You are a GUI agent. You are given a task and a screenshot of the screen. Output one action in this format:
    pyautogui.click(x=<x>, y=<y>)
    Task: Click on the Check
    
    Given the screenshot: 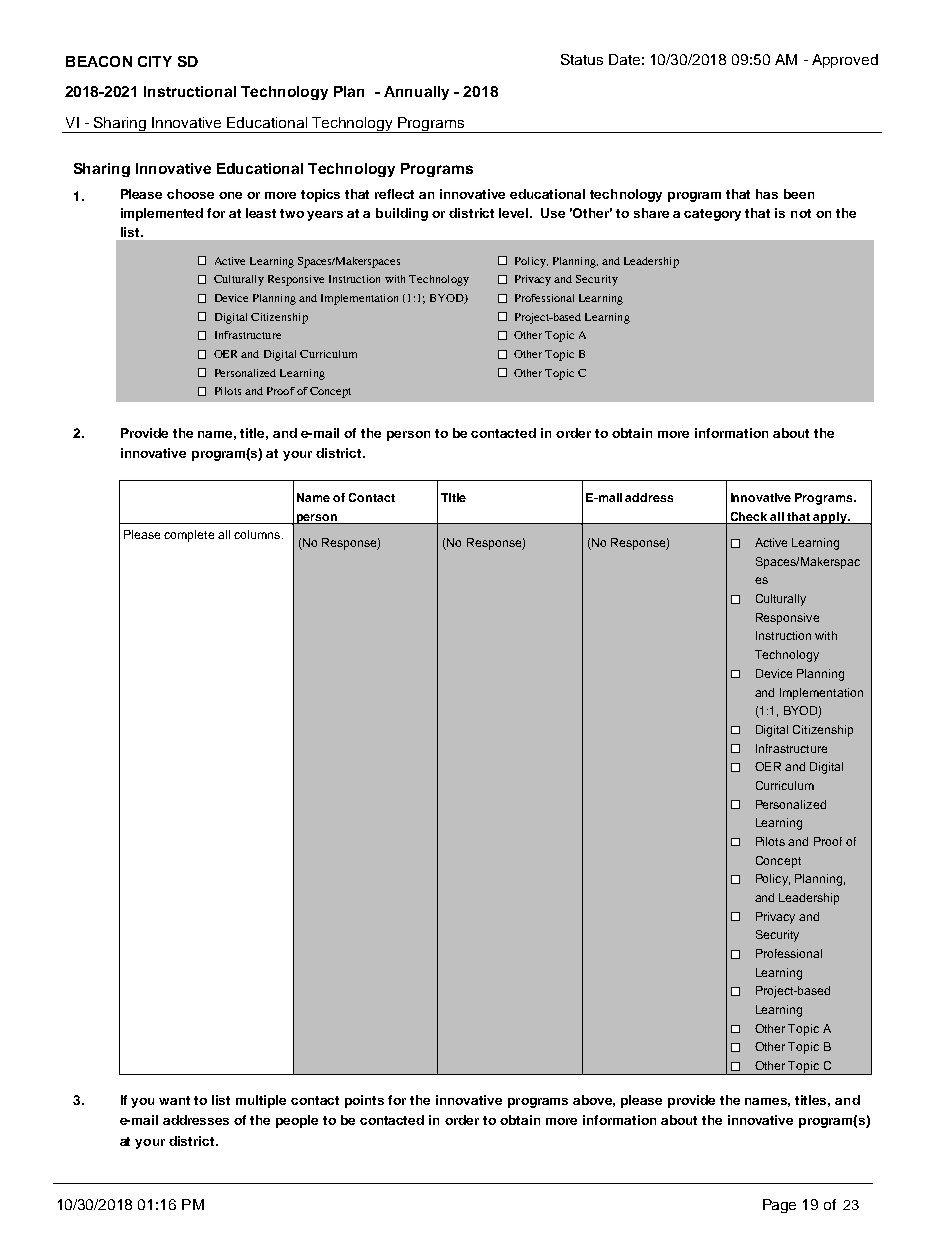 What is the action you would take?
    pyautogui.click(x=749, y=516)
